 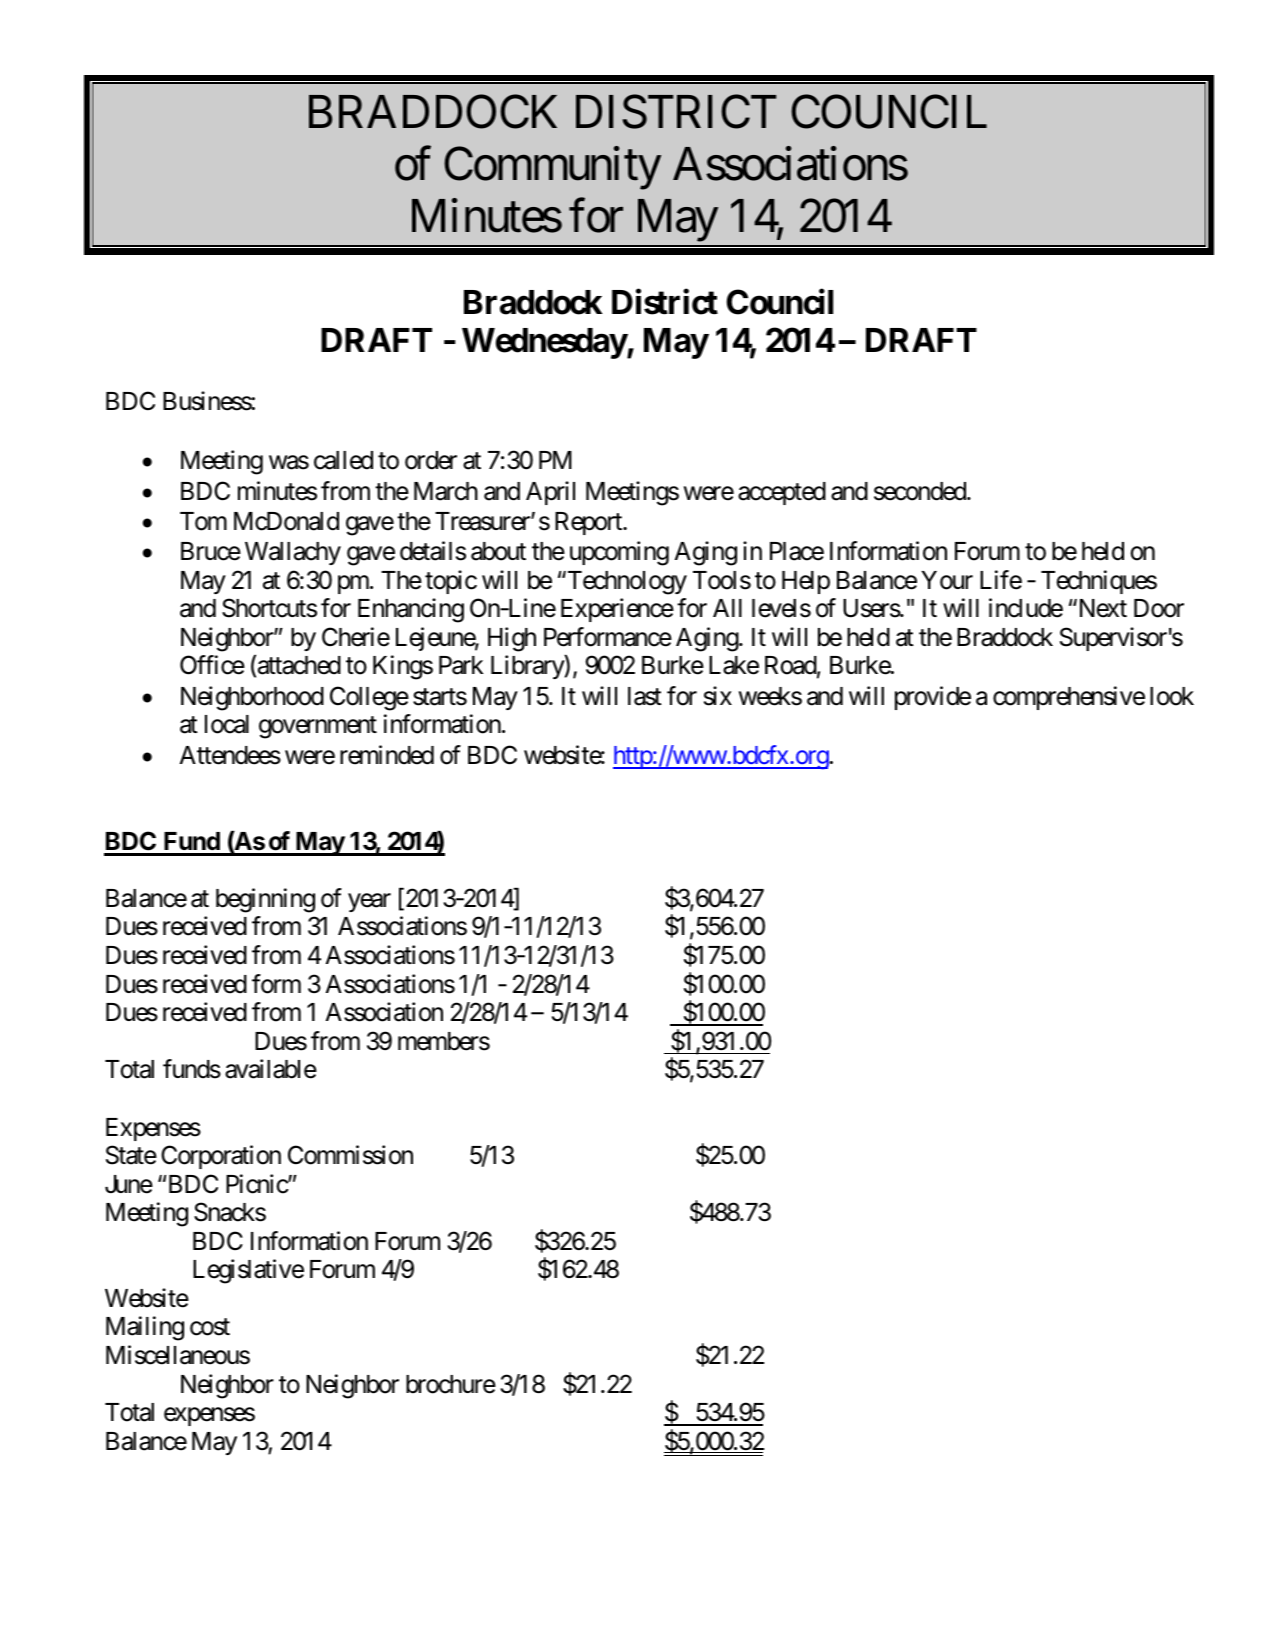 I want to click on year, so click(x=369, y=902).
